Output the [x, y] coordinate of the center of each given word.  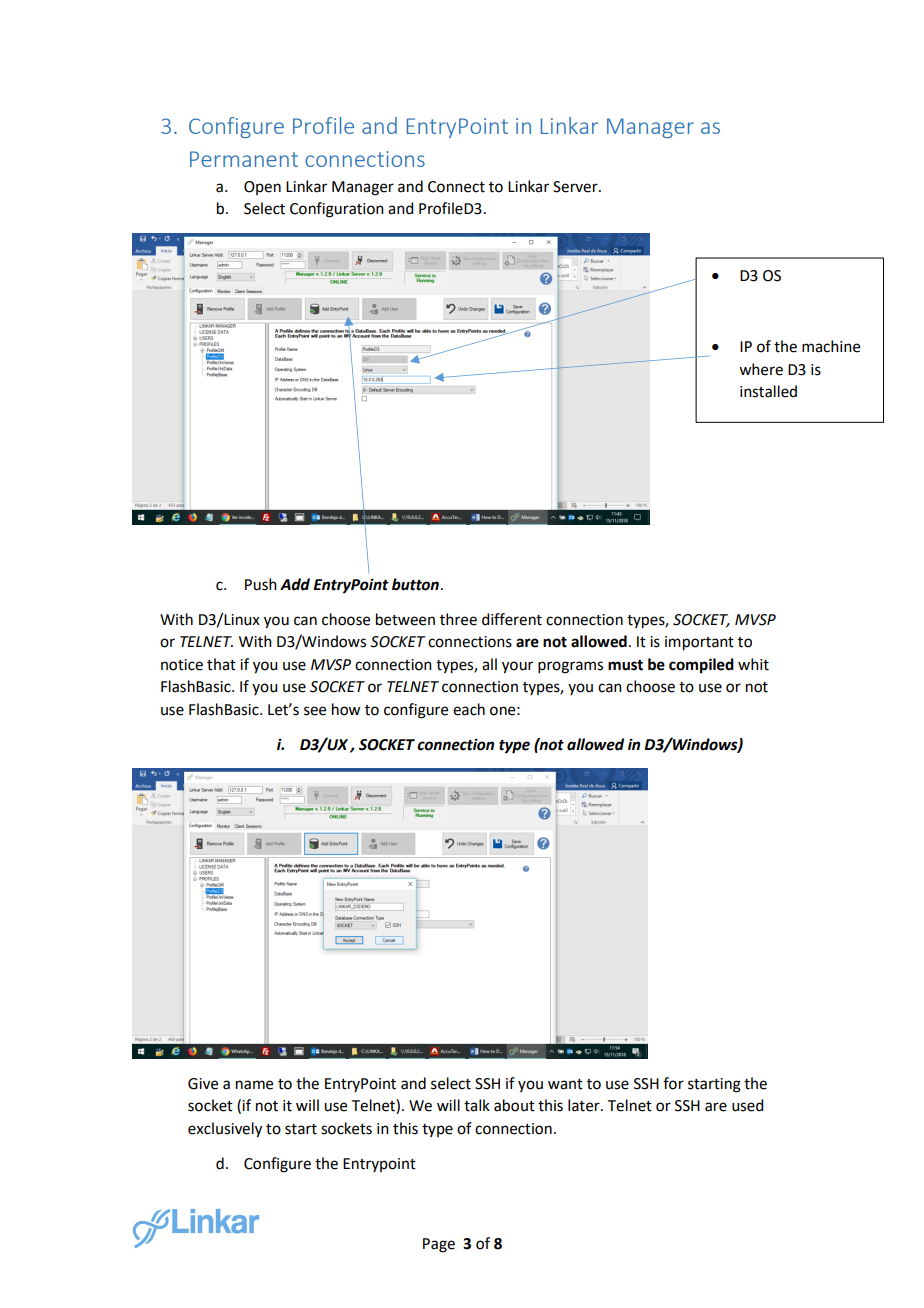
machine [831, 346]
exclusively [225, 1130]
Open [262, 188]
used [747, 1105]
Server [576, 187]
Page [439, 1245]
